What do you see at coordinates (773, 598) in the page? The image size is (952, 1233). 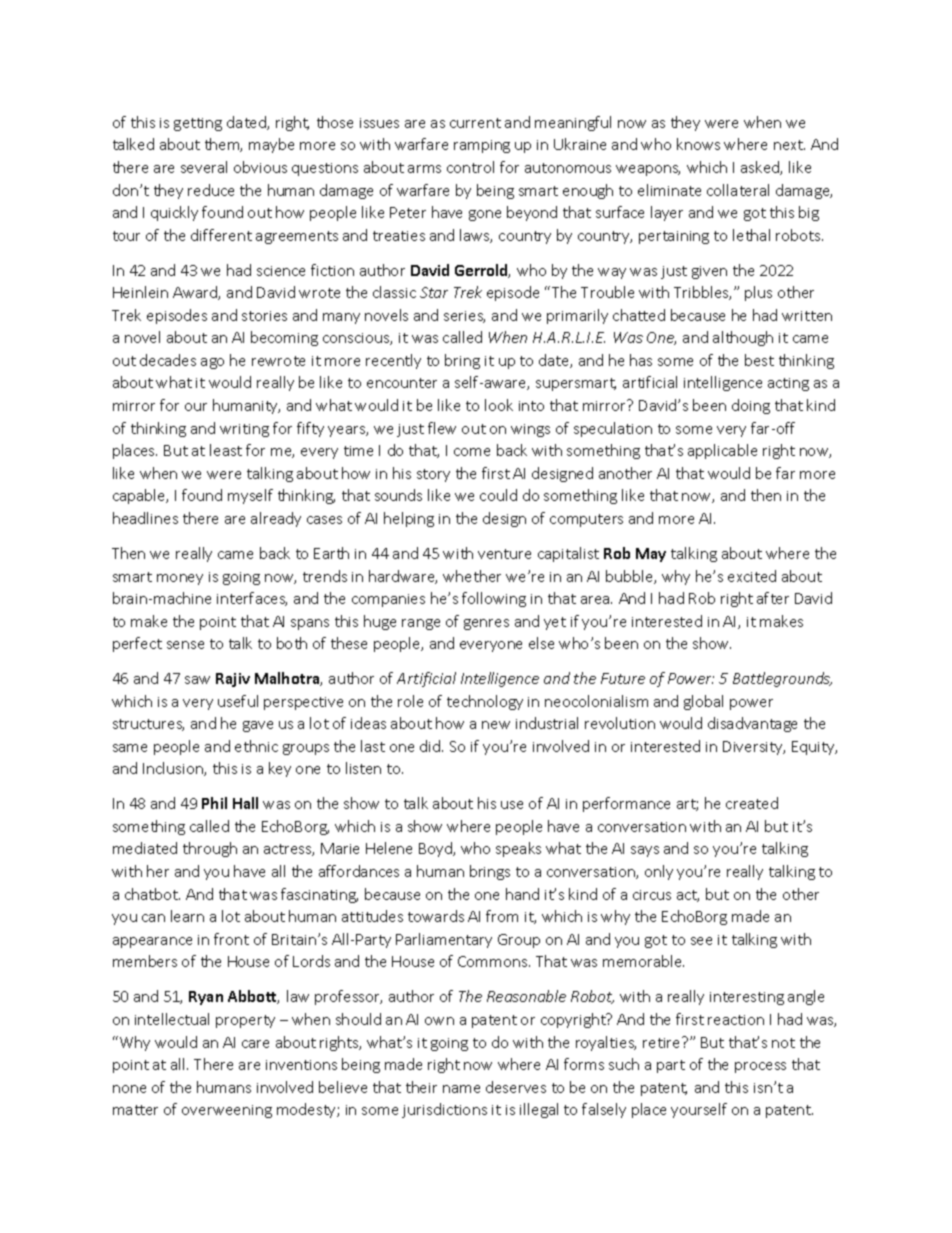 I see `after` at bounding box center [773, 598].
